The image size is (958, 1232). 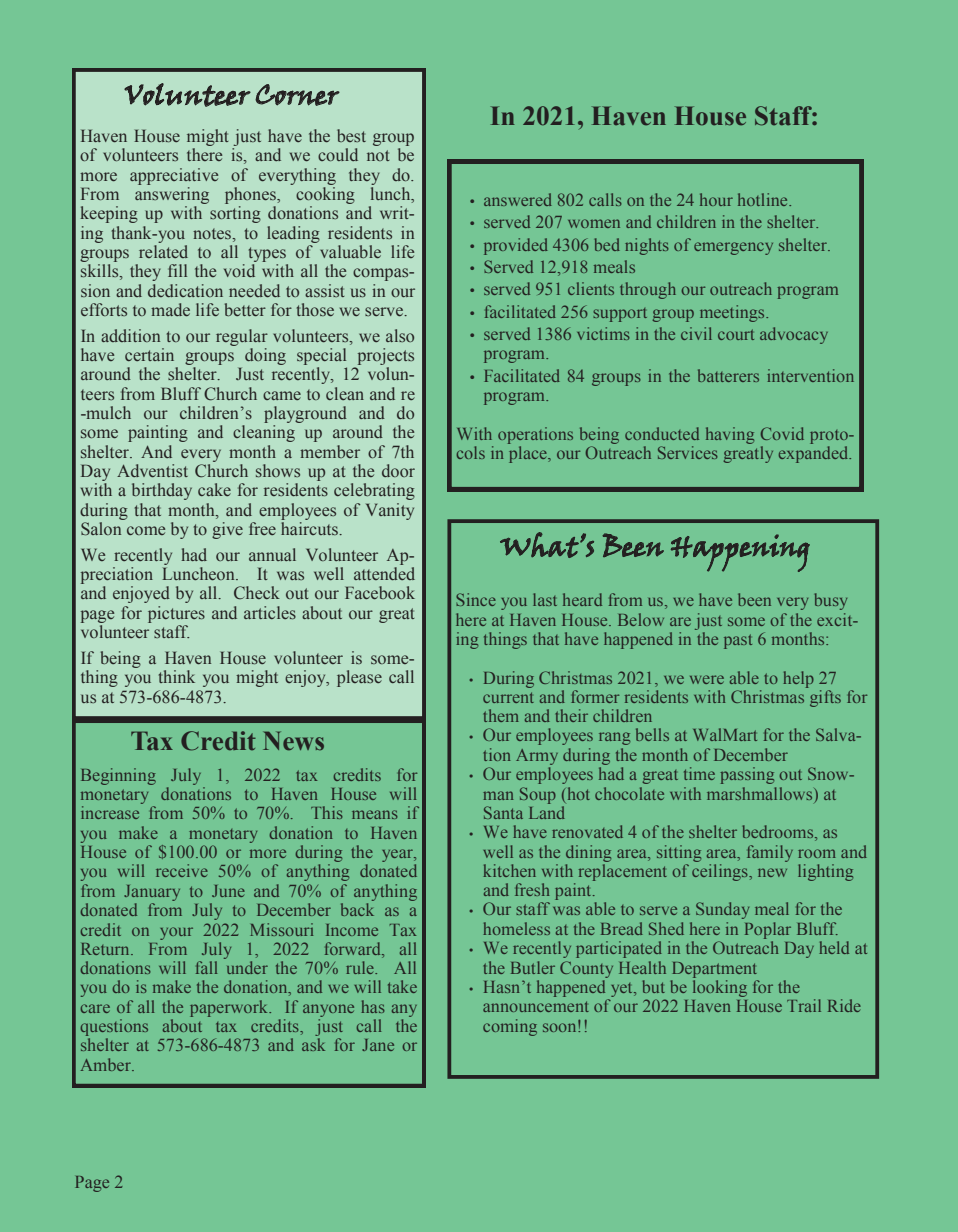 I want to click on them, so click(x=501, y=715).
